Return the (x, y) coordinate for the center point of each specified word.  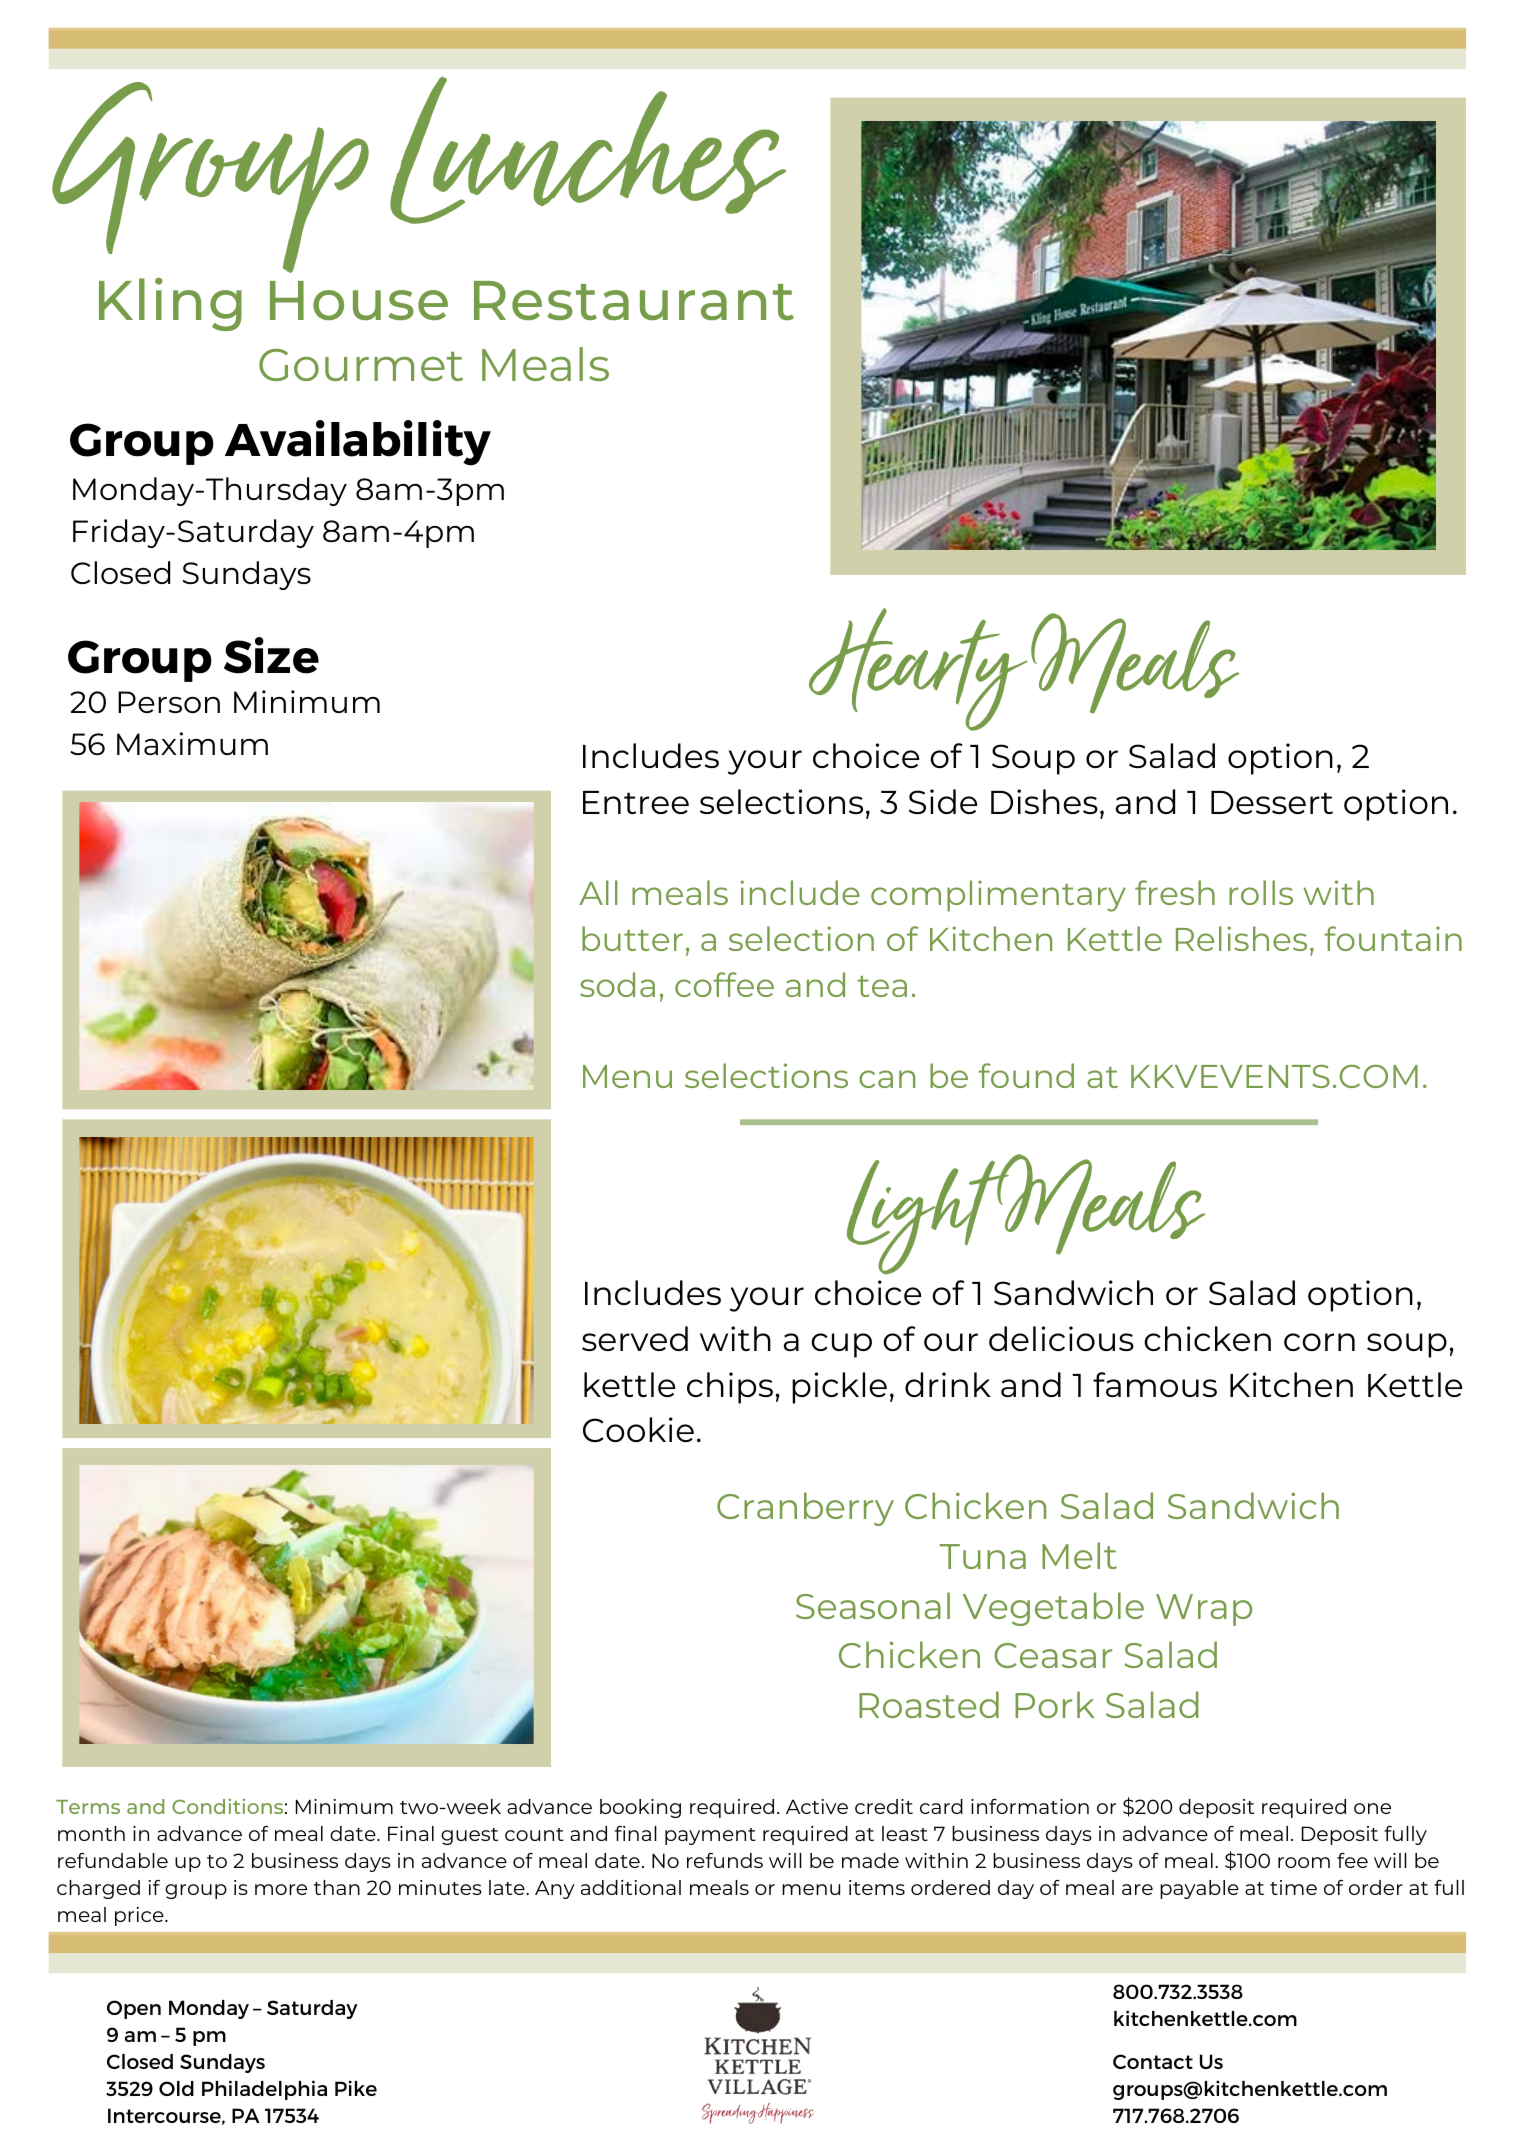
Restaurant (634, 300)
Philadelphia (264, 2090)
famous (1155, 1384)
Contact (1153, 2061)
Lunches (588, 150)
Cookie (638, 1429)
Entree (636, 802)
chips (730, 1388)
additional (631, 1887)
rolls (1261, 892)
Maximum (192, 743)
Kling (170, 304)
